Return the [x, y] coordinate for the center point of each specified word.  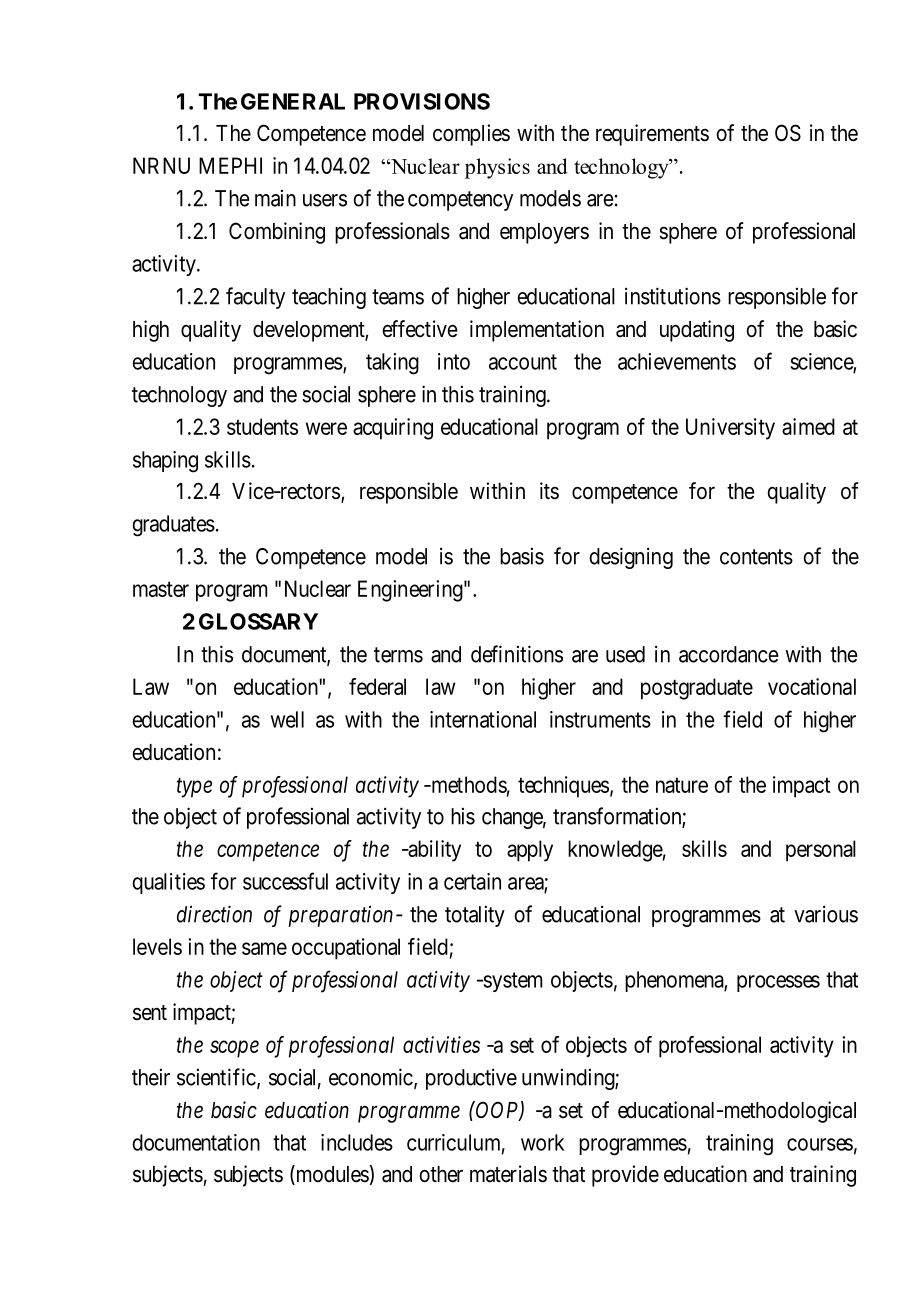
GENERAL [293, 101]
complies [471, 135]
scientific [216, 1077]
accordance [729, 654]
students [262, 426]
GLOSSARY [258, 621]
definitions [517, 654]
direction [214, 914]
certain [472, 881]
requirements [652, 135]
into [454, 361]
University [730, 429]
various [826, 914]
